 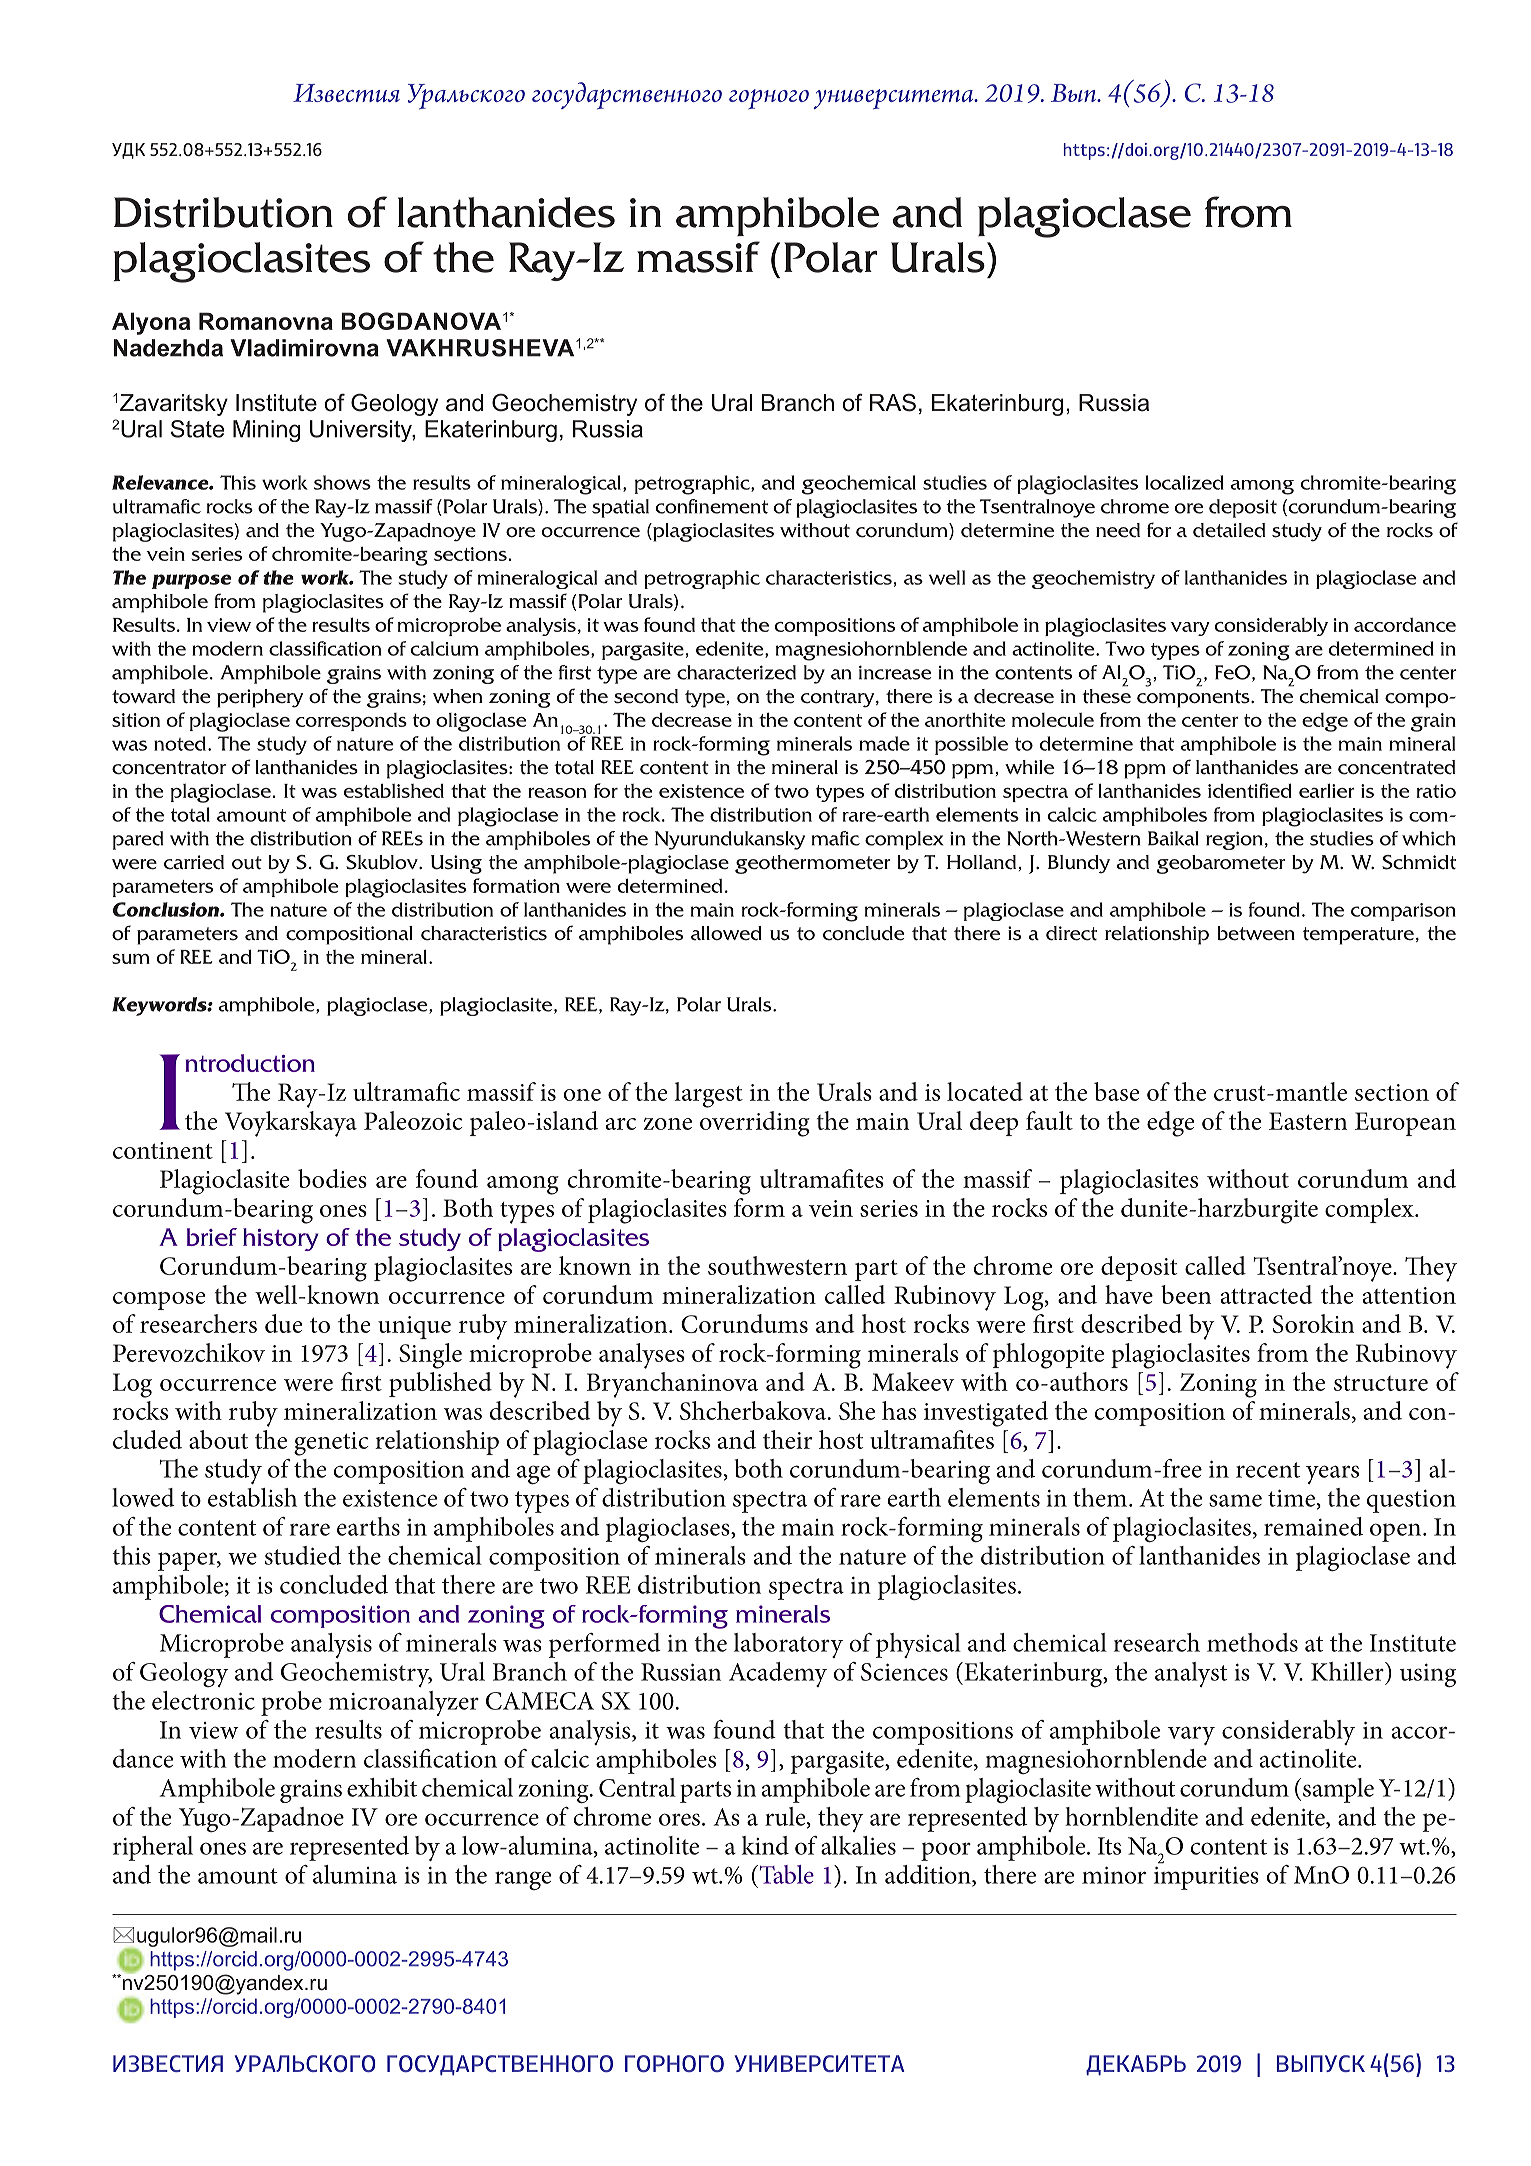 What do you see at coordinates (1234, 840) in the page?
I see `region` at bounding box center [1234, 840].
